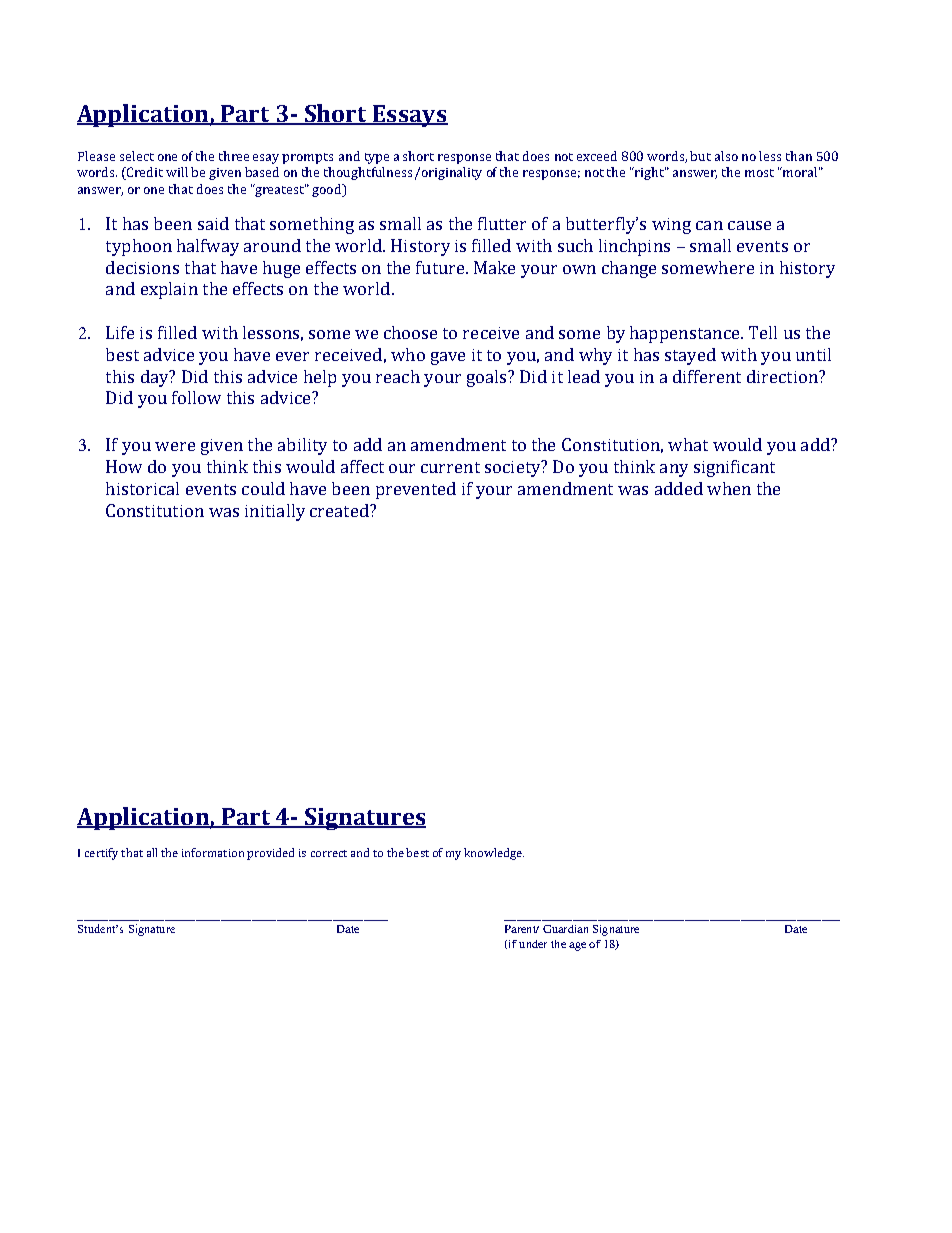 This page has height=1233, width=952. What do you see at coordinates (565, 929) in the page?
I see `Guardian` at bounding box center [565, 929].
